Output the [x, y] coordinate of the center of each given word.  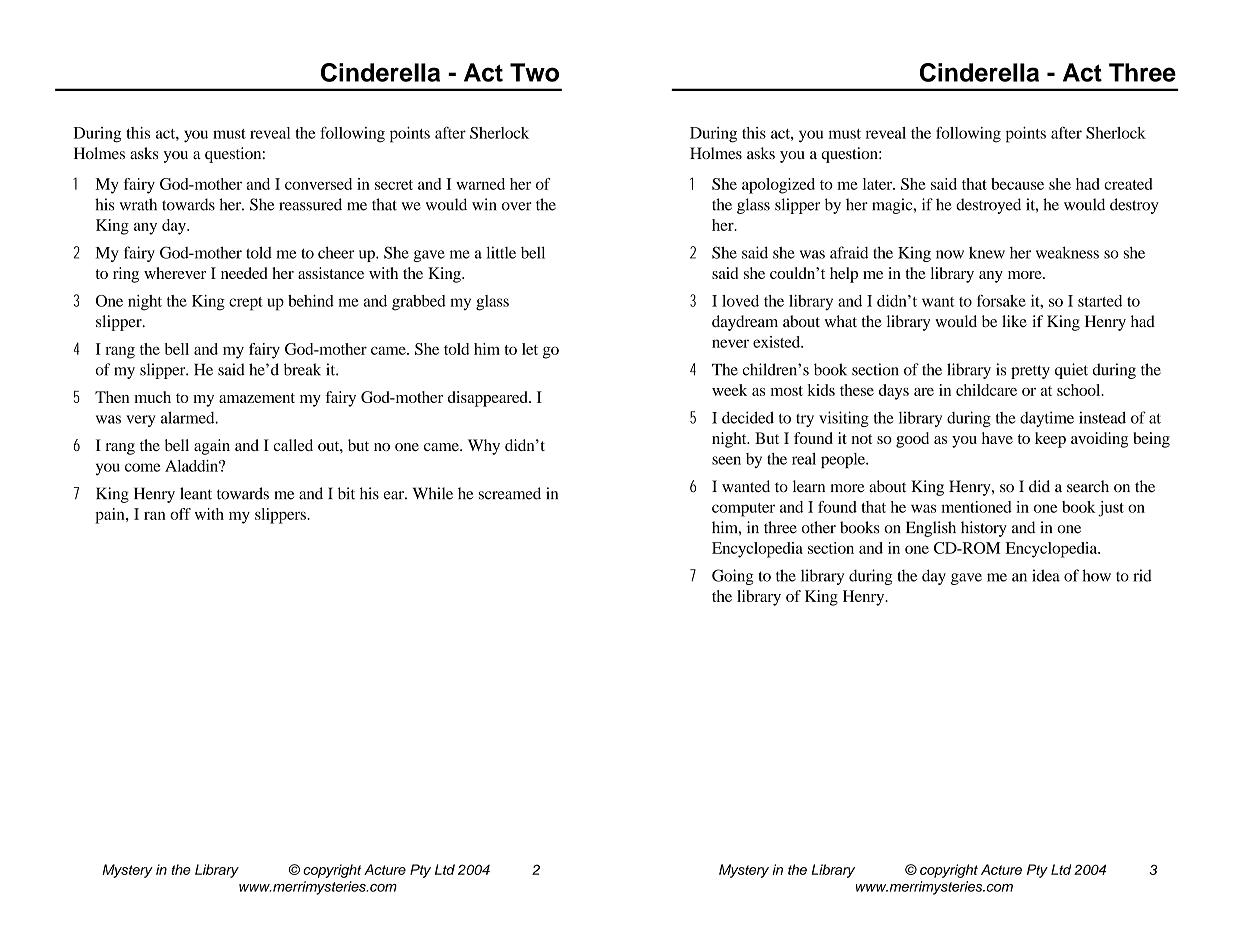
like [1014, 321]
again [212, 447]
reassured [310, 204]
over [517, 206]
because [1017, 184]
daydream [745, 323]
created [1128, 184]
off [180, 514]
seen [726, 460]
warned [480, 184]
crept [246, 304]
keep [1050, 440]
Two [534, 72]
